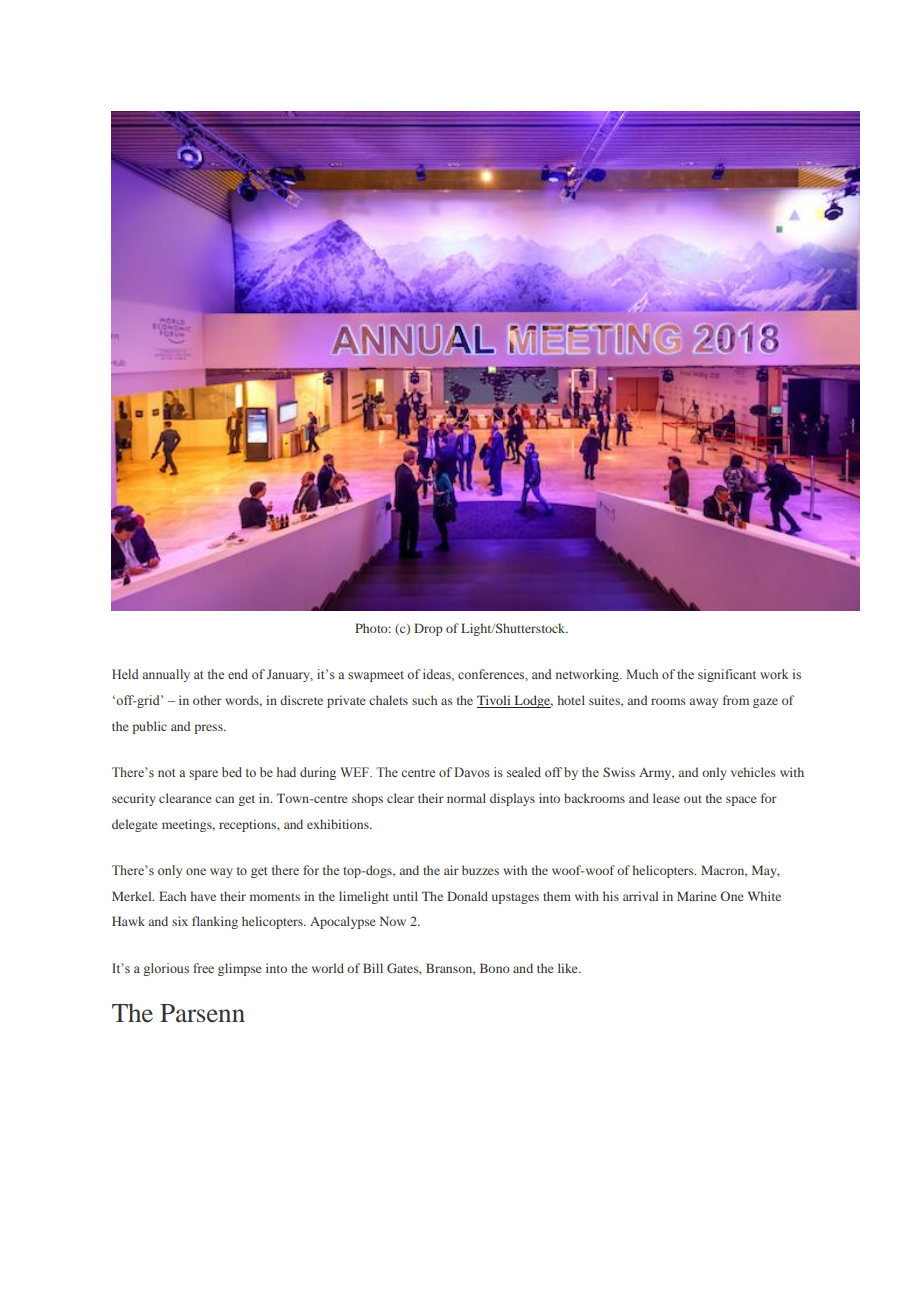 This page has height=1308, width=924. I want to click on Marine, so click(697, 896).
